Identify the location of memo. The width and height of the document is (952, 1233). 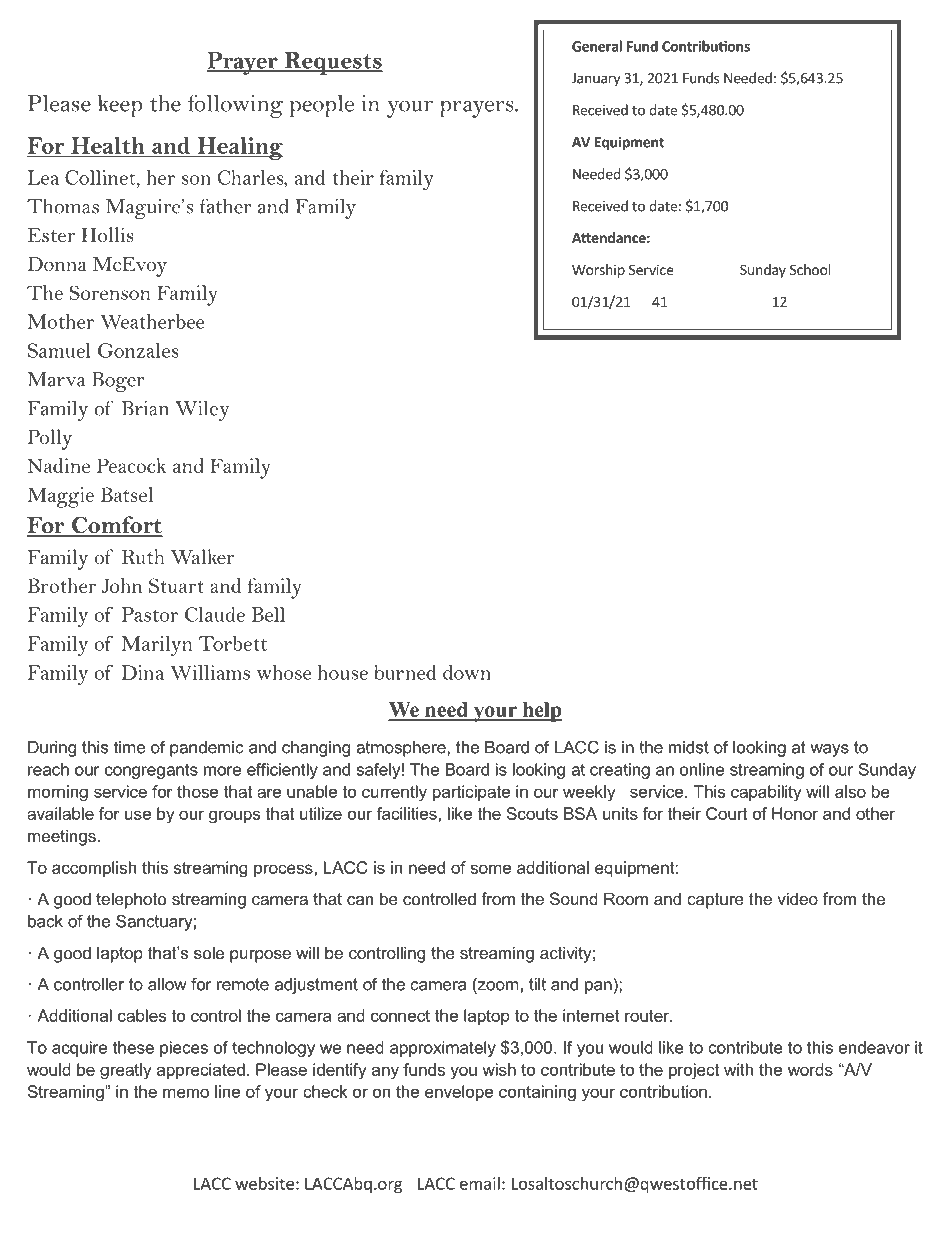
(186, 1093).
